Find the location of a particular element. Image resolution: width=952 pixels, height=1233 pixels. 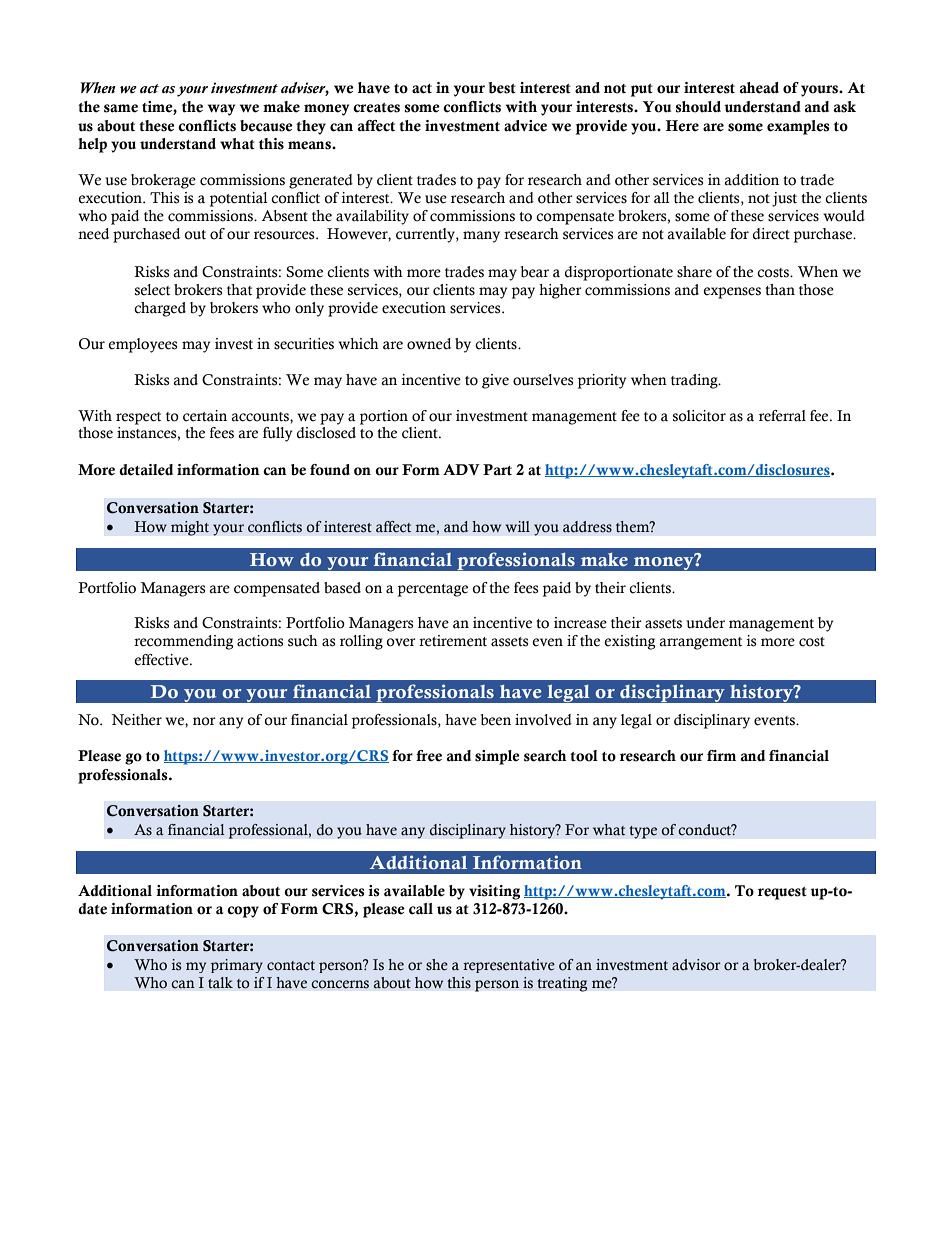

will is located at coordinates (517, 526).
